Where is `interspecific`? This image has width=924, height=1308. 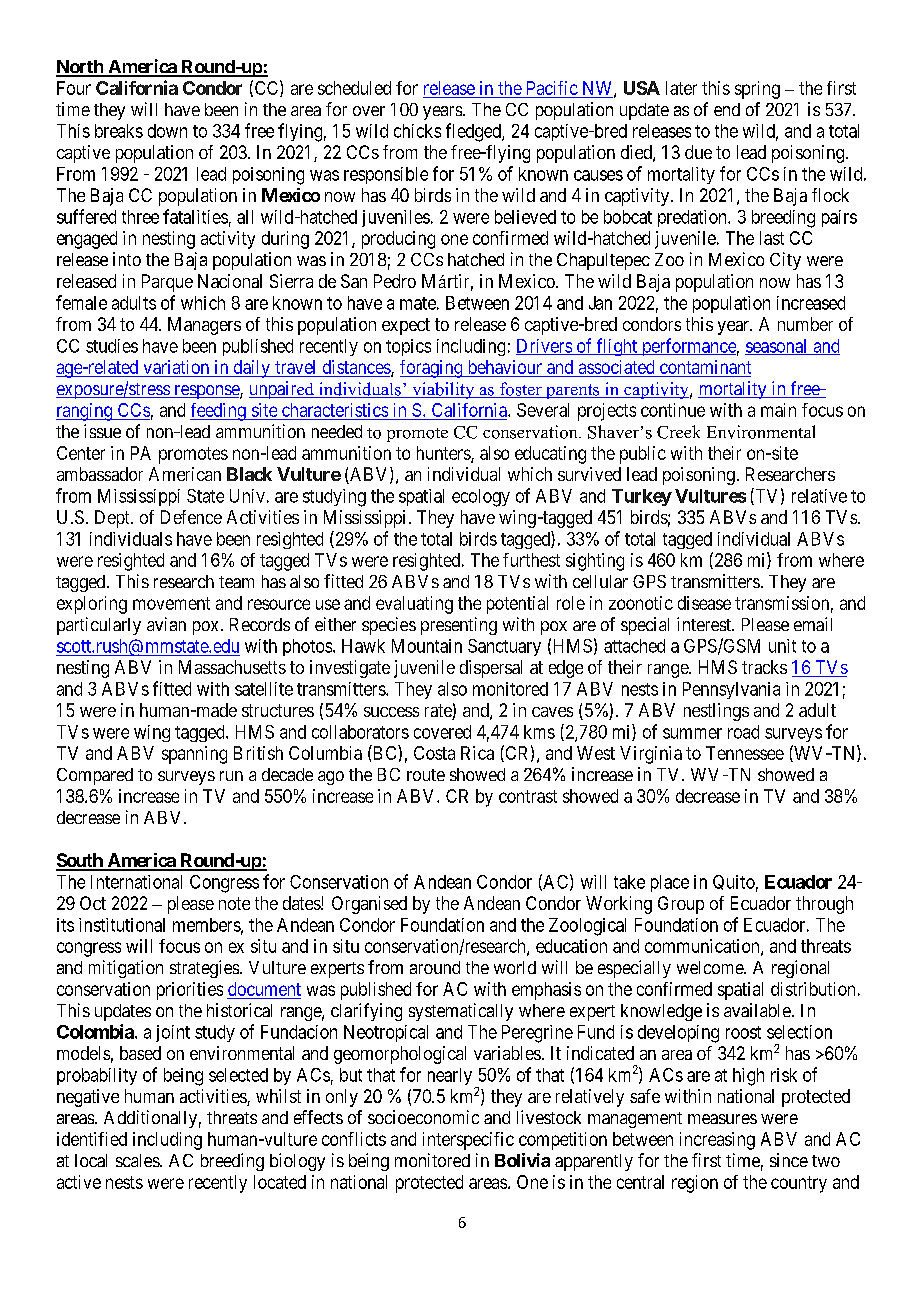 interspecific is located at coordinates (468, 1141).
